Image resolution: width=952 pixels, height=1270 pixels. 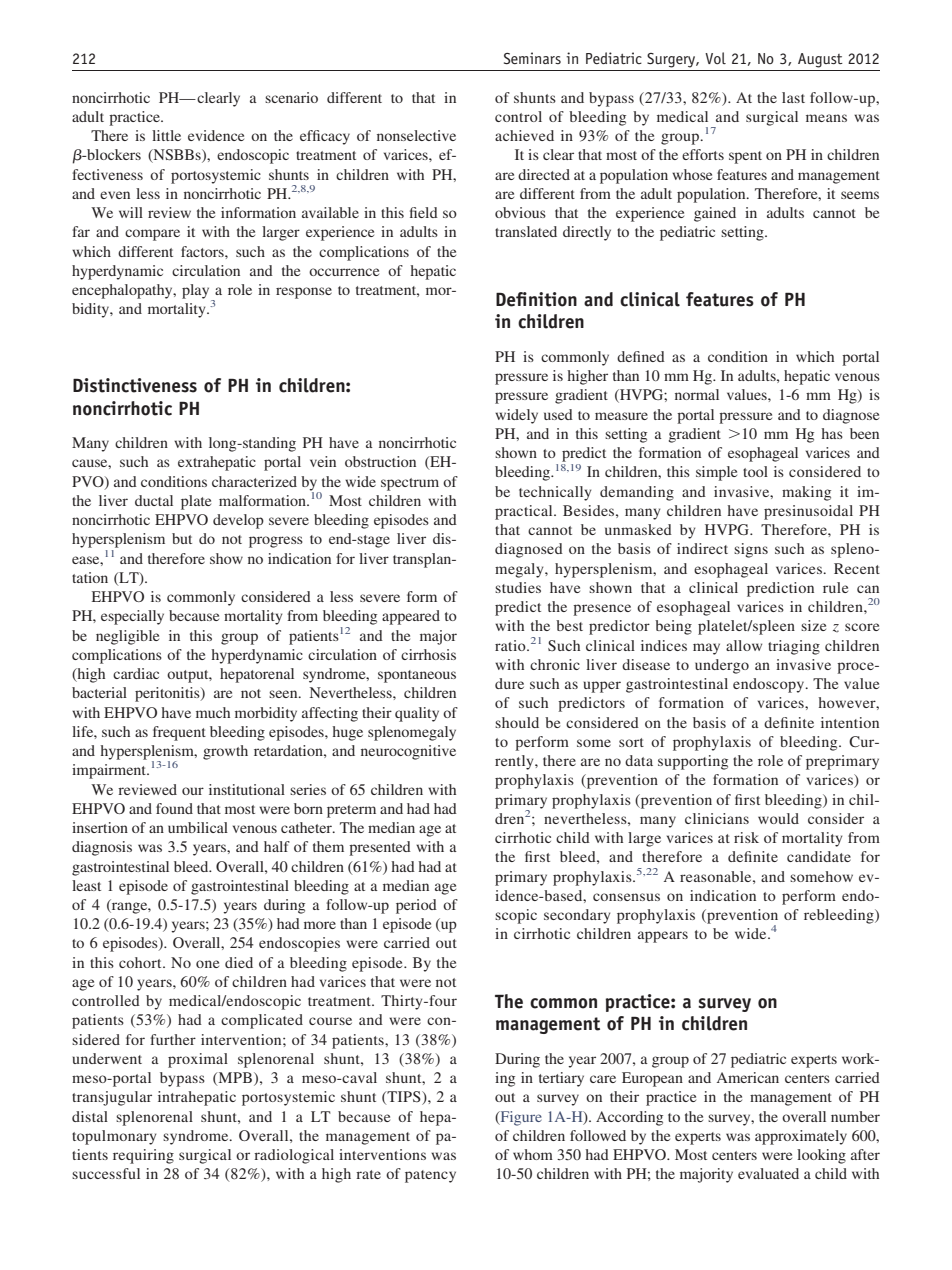 I want to click on last, so click(x=793, y=97).
